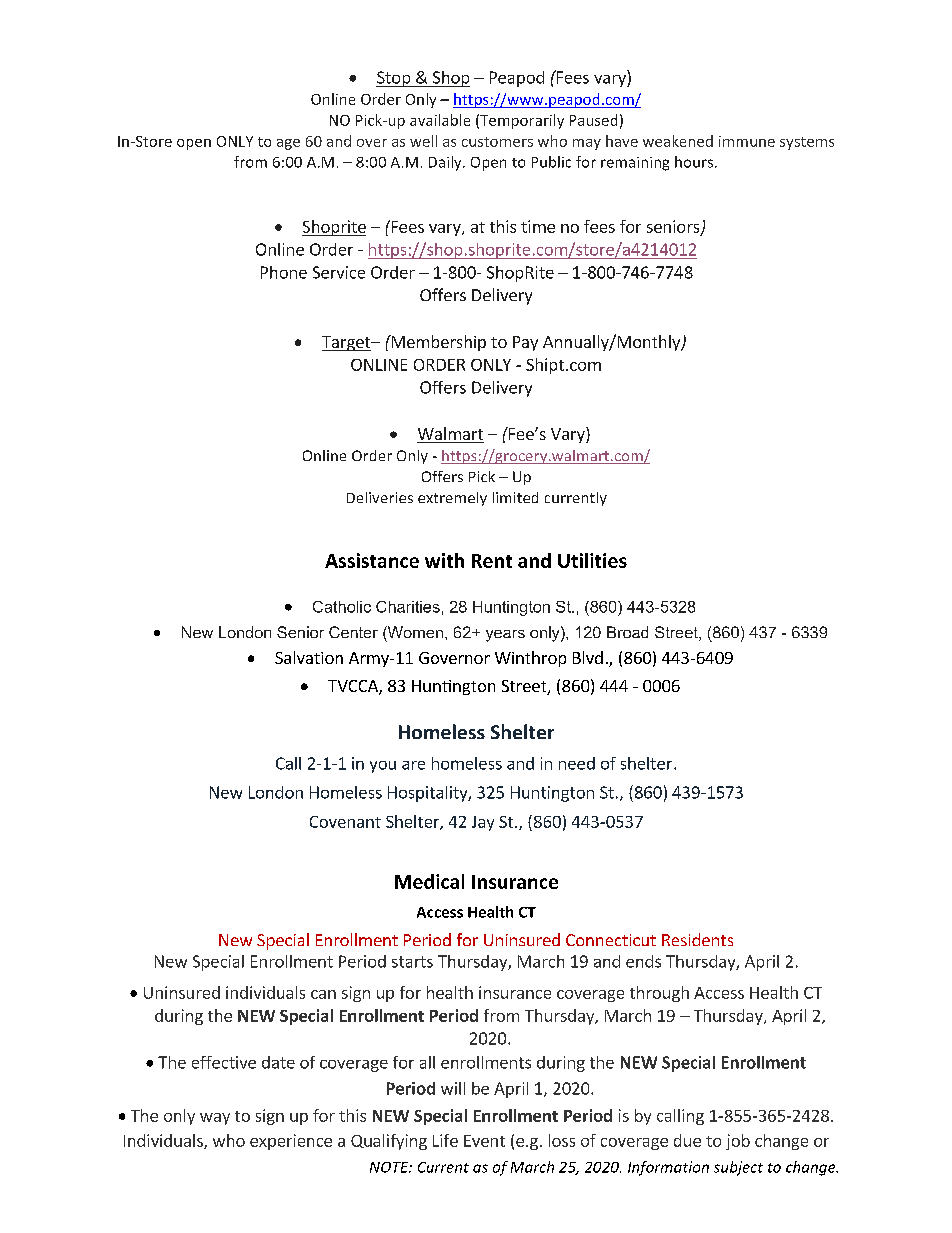 Image resolution: width=952 pixels, height=1233 pixels. Describe the element at coordinates (592, 560) in the screenshot. I see `Utilities` at that location.
